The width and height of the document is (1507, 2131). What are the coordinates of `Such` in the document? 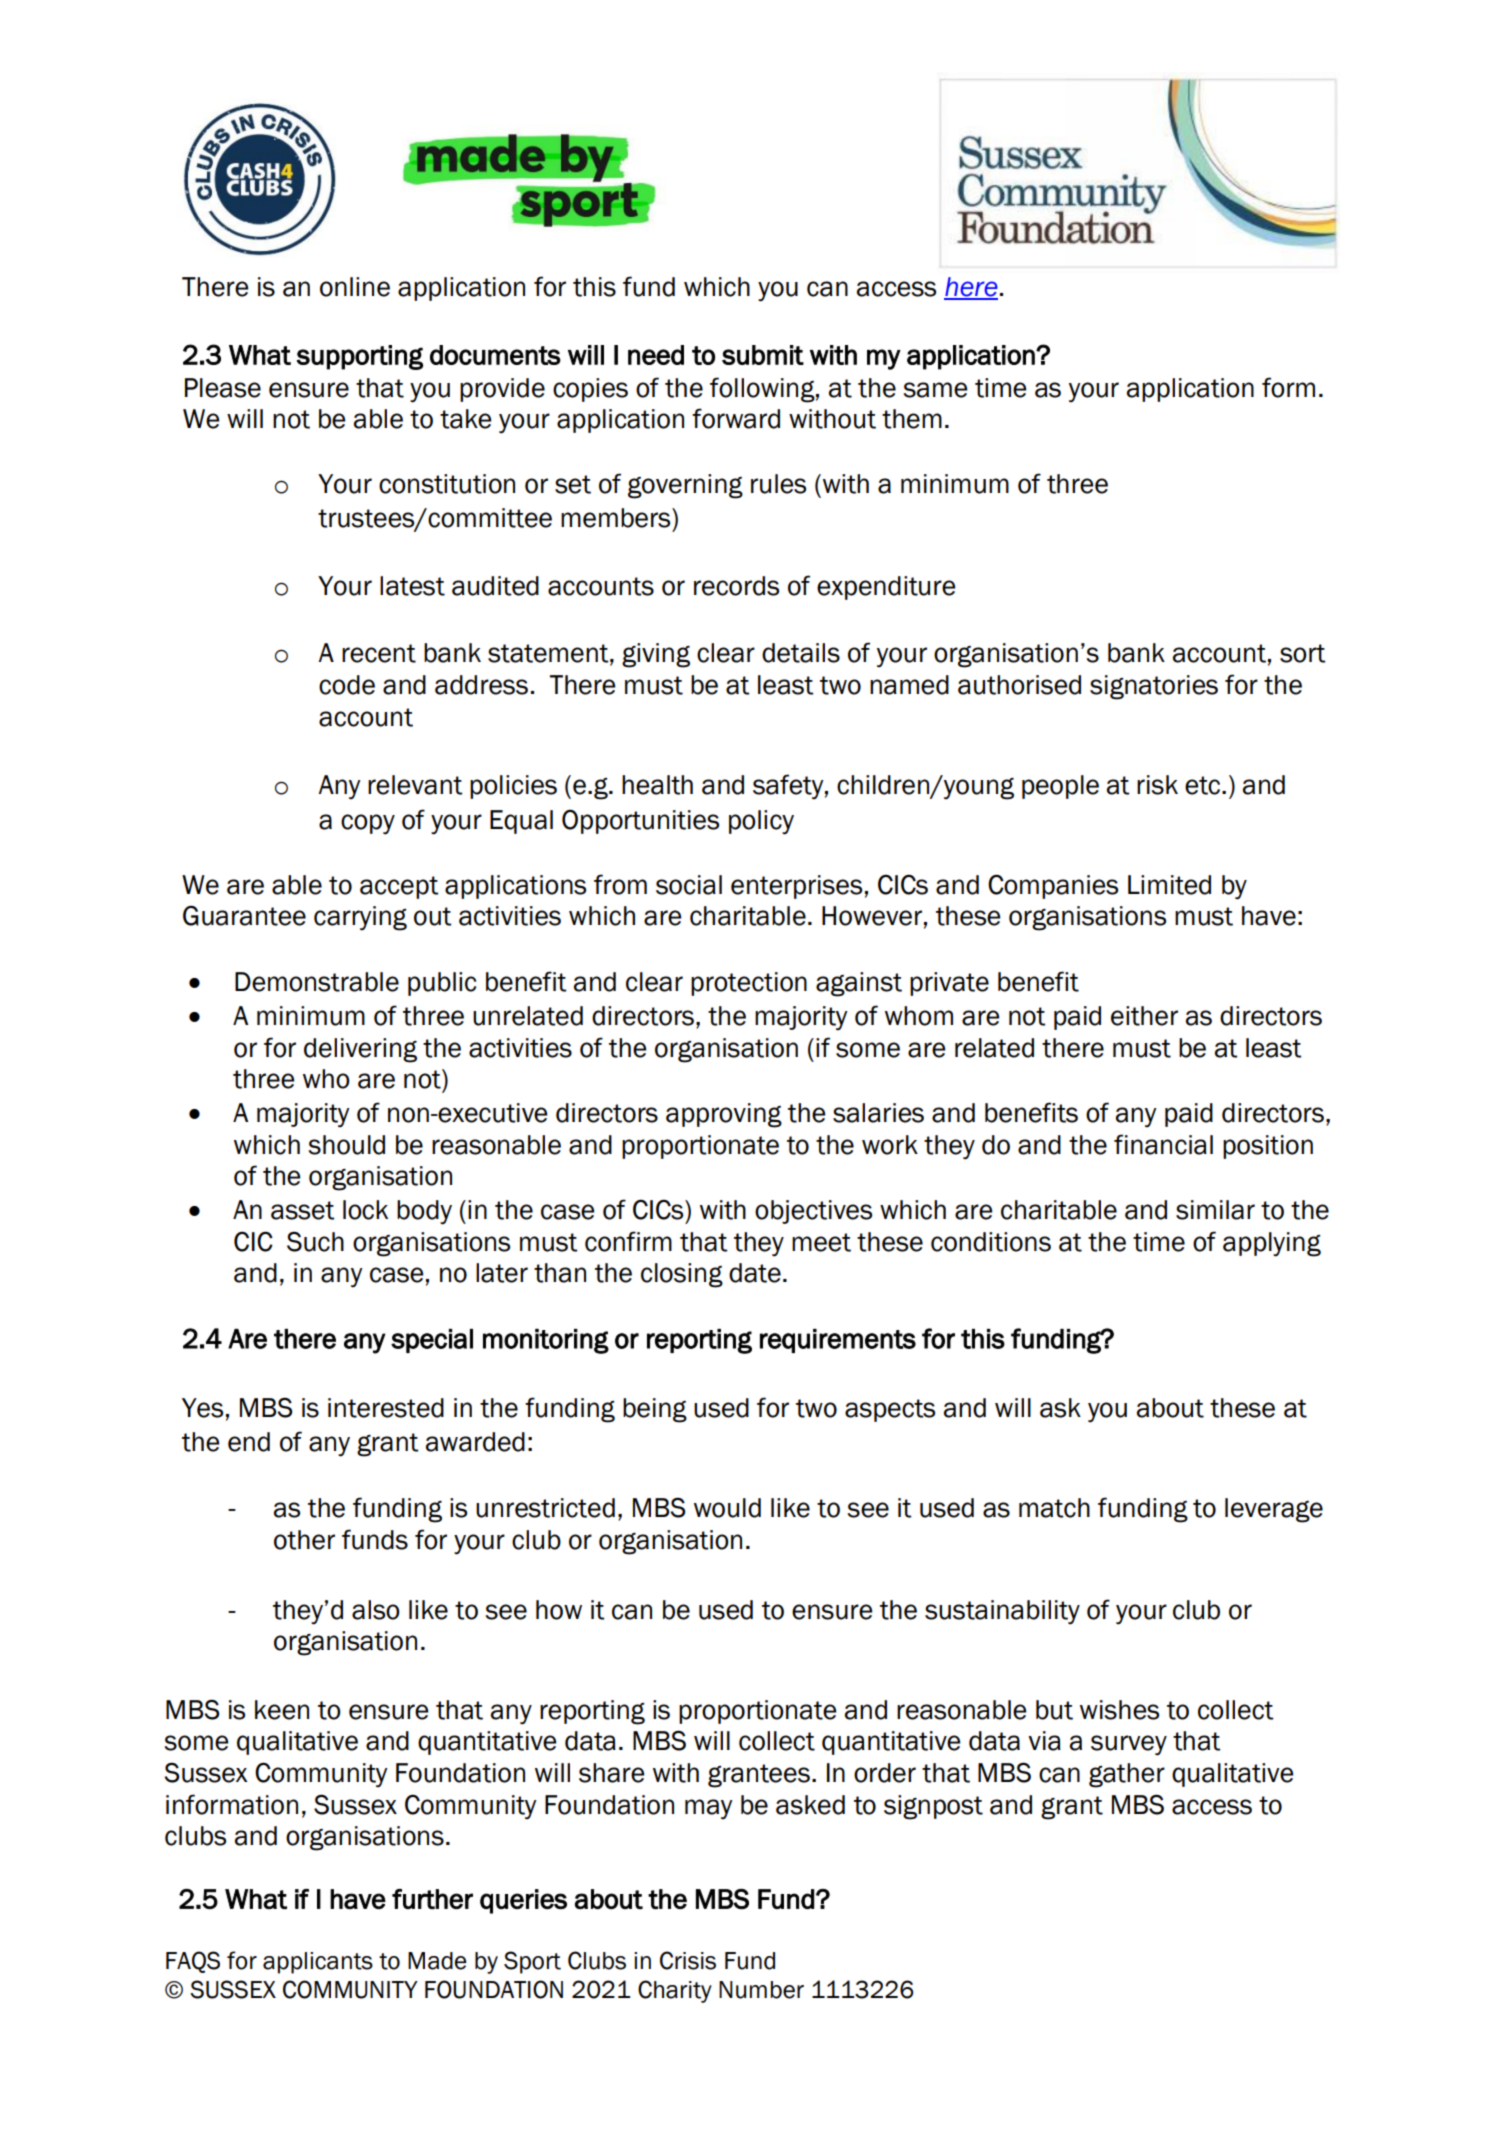 It's located at (315, 1241).
